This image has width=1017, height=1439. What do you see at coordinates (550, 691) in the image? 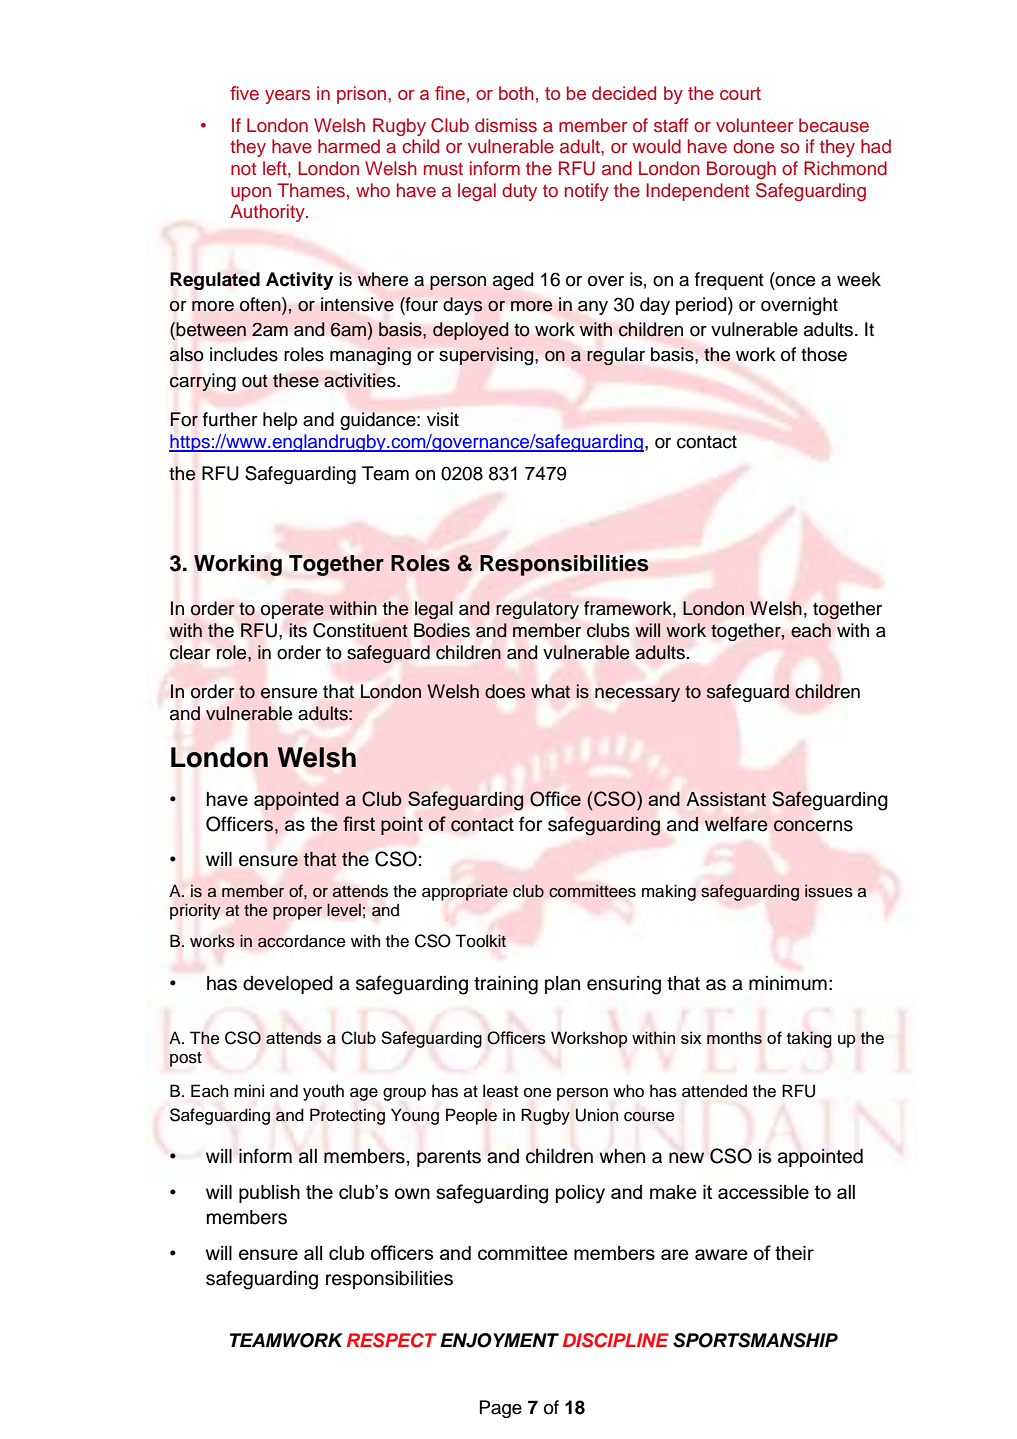
I see `what` at bounding box center [550, 691].
